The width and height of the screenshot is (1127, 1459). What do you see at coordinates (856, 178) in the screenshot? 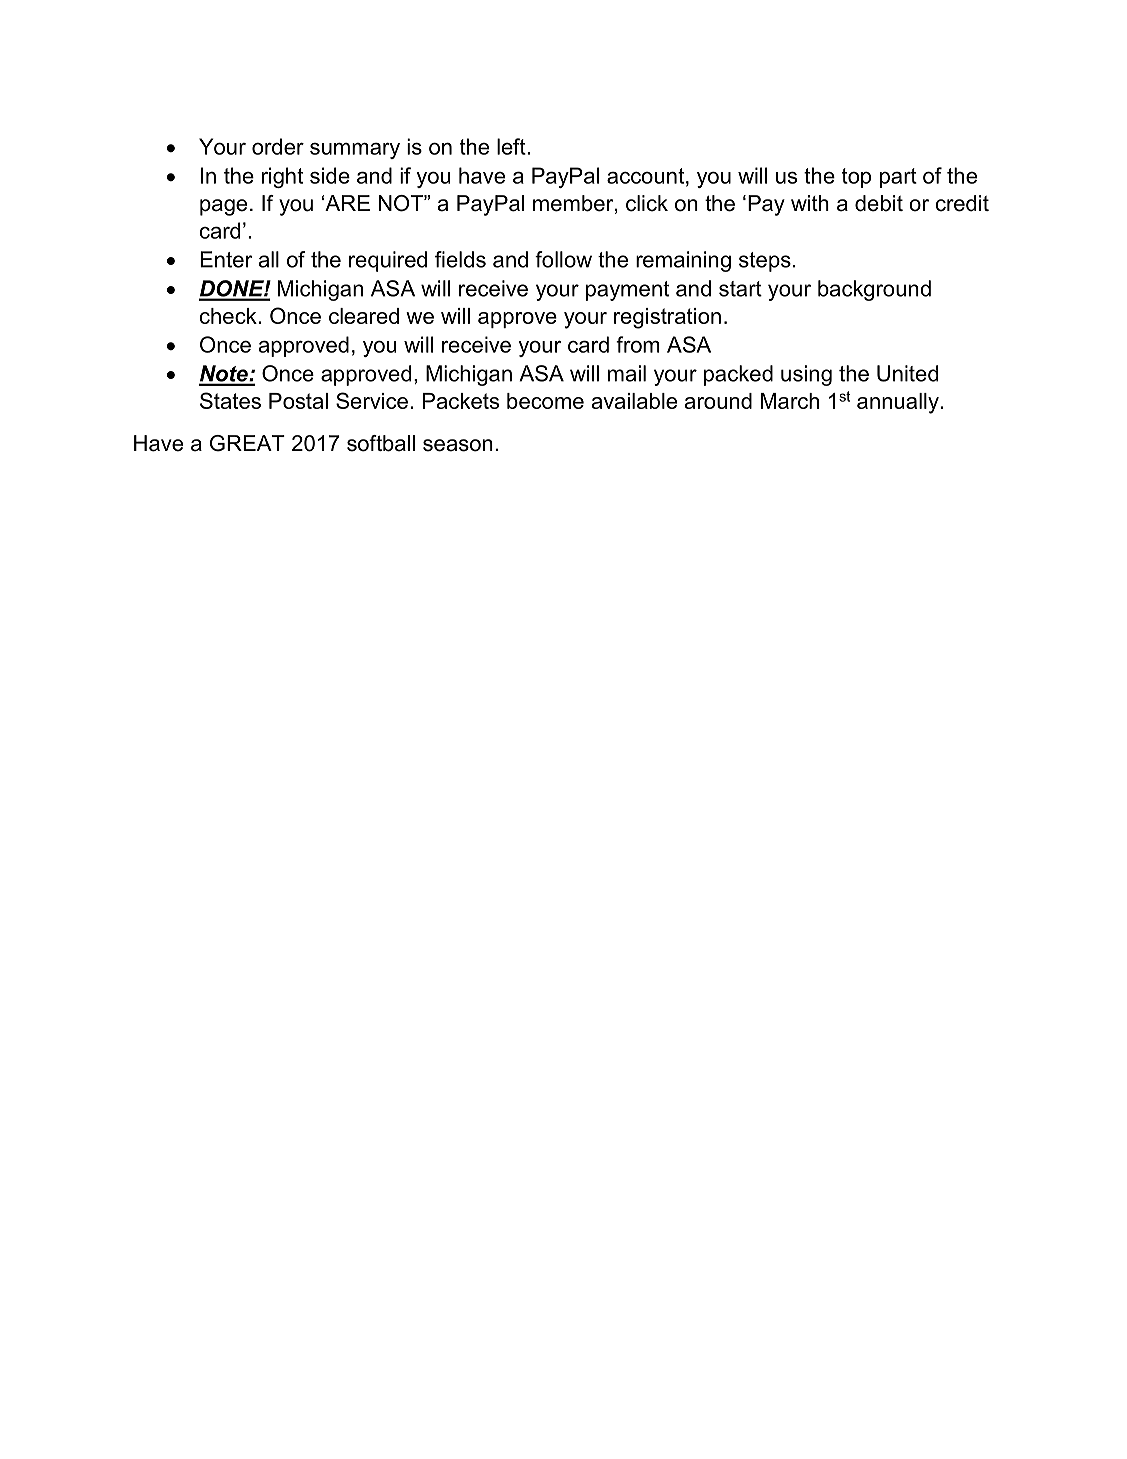
I see `top` at bounding box center [856, 178].
